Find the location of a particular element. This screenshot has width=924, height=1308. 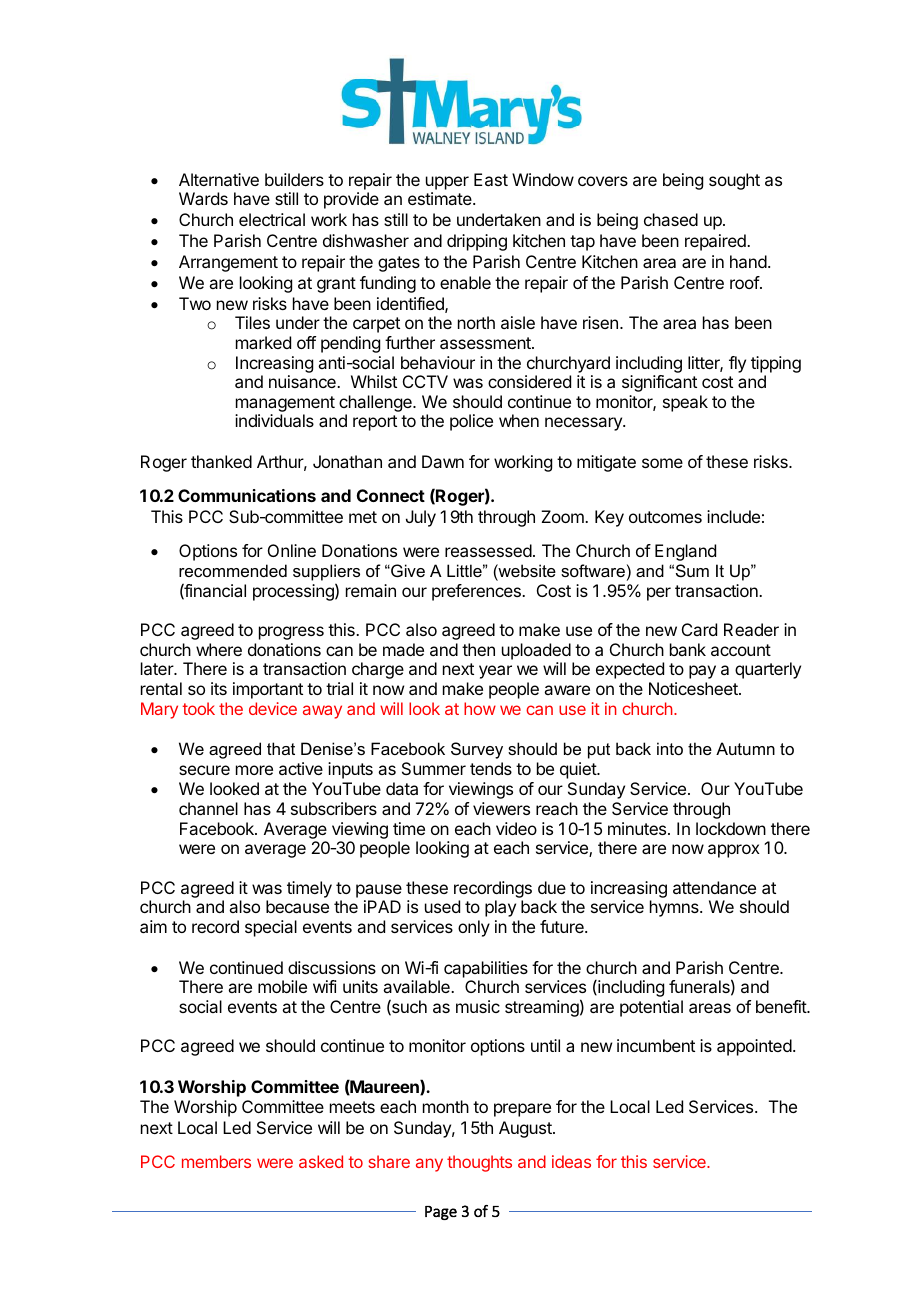

Wards is located at coordinates (203, 198).
